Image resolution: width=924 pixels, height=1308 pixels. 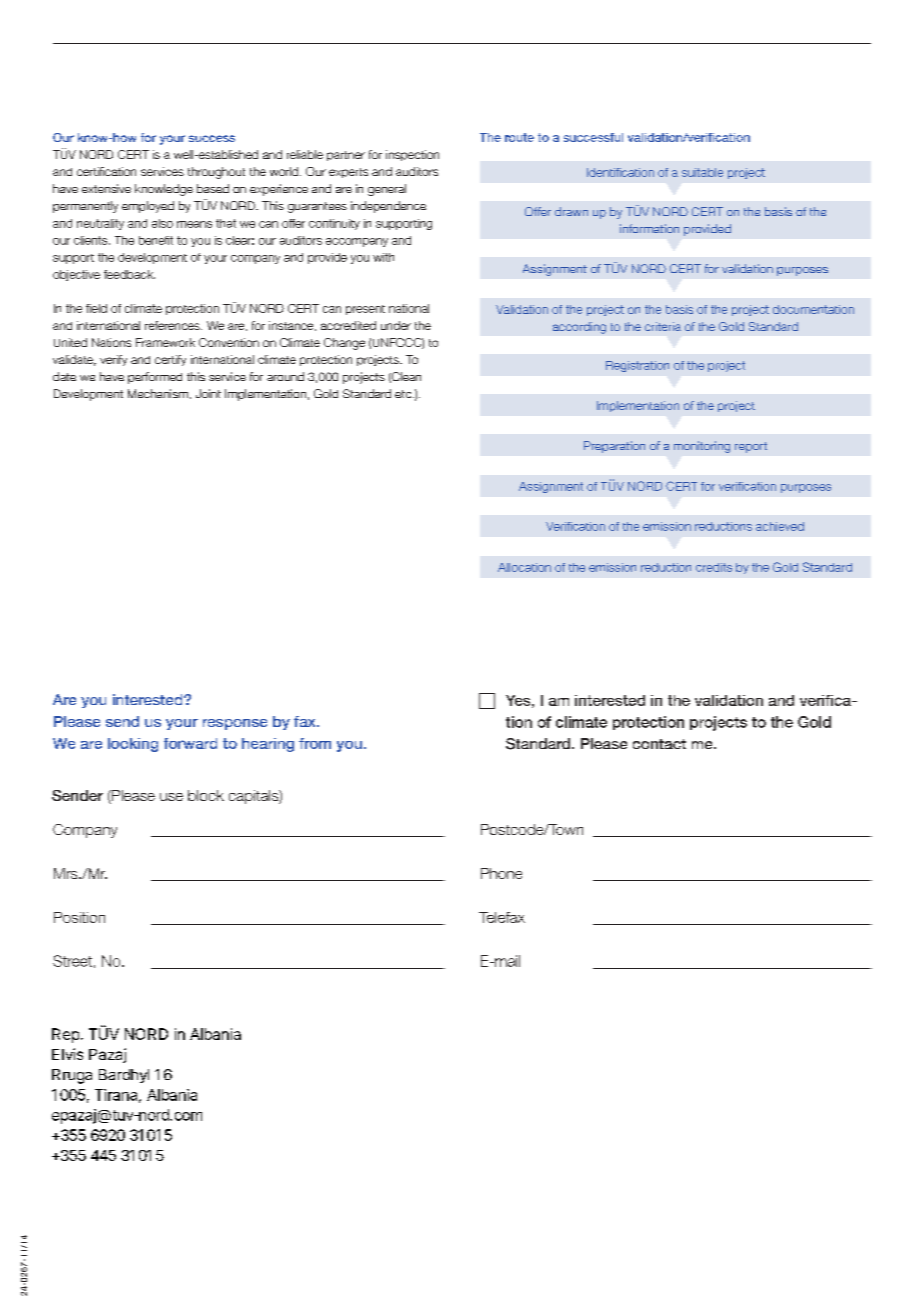 I want to click on suitable, so click(x=702, y=172).
